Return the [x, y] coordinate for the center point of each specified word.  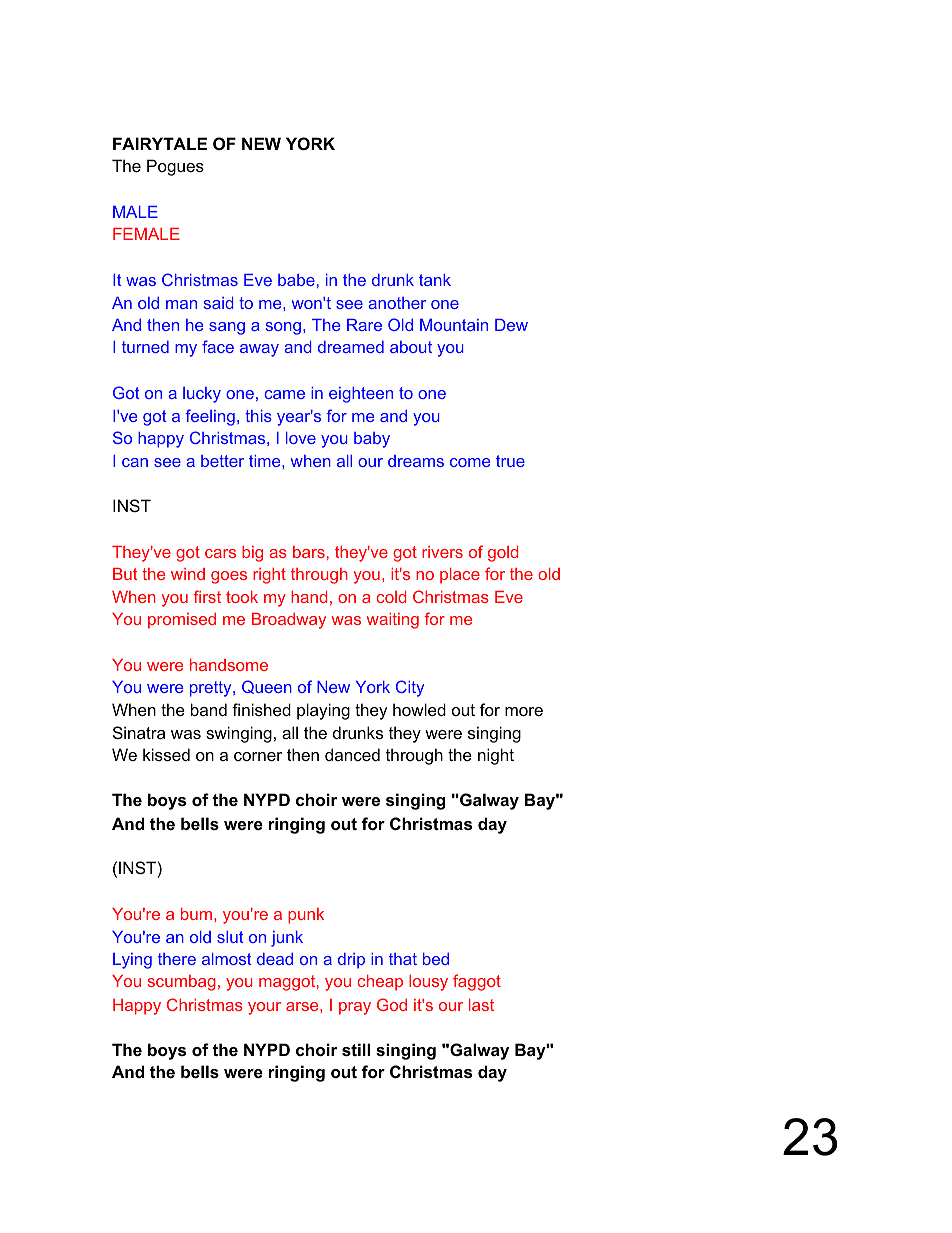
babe [296, 280]
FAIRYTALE [160, 143]
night [496, 756]
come [470, 462]
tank [435, 280]
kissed [166, 754]
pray [355, 1008]
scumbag [182, 983]
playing [323, 711]
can [135, 462]
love [301, 438]
